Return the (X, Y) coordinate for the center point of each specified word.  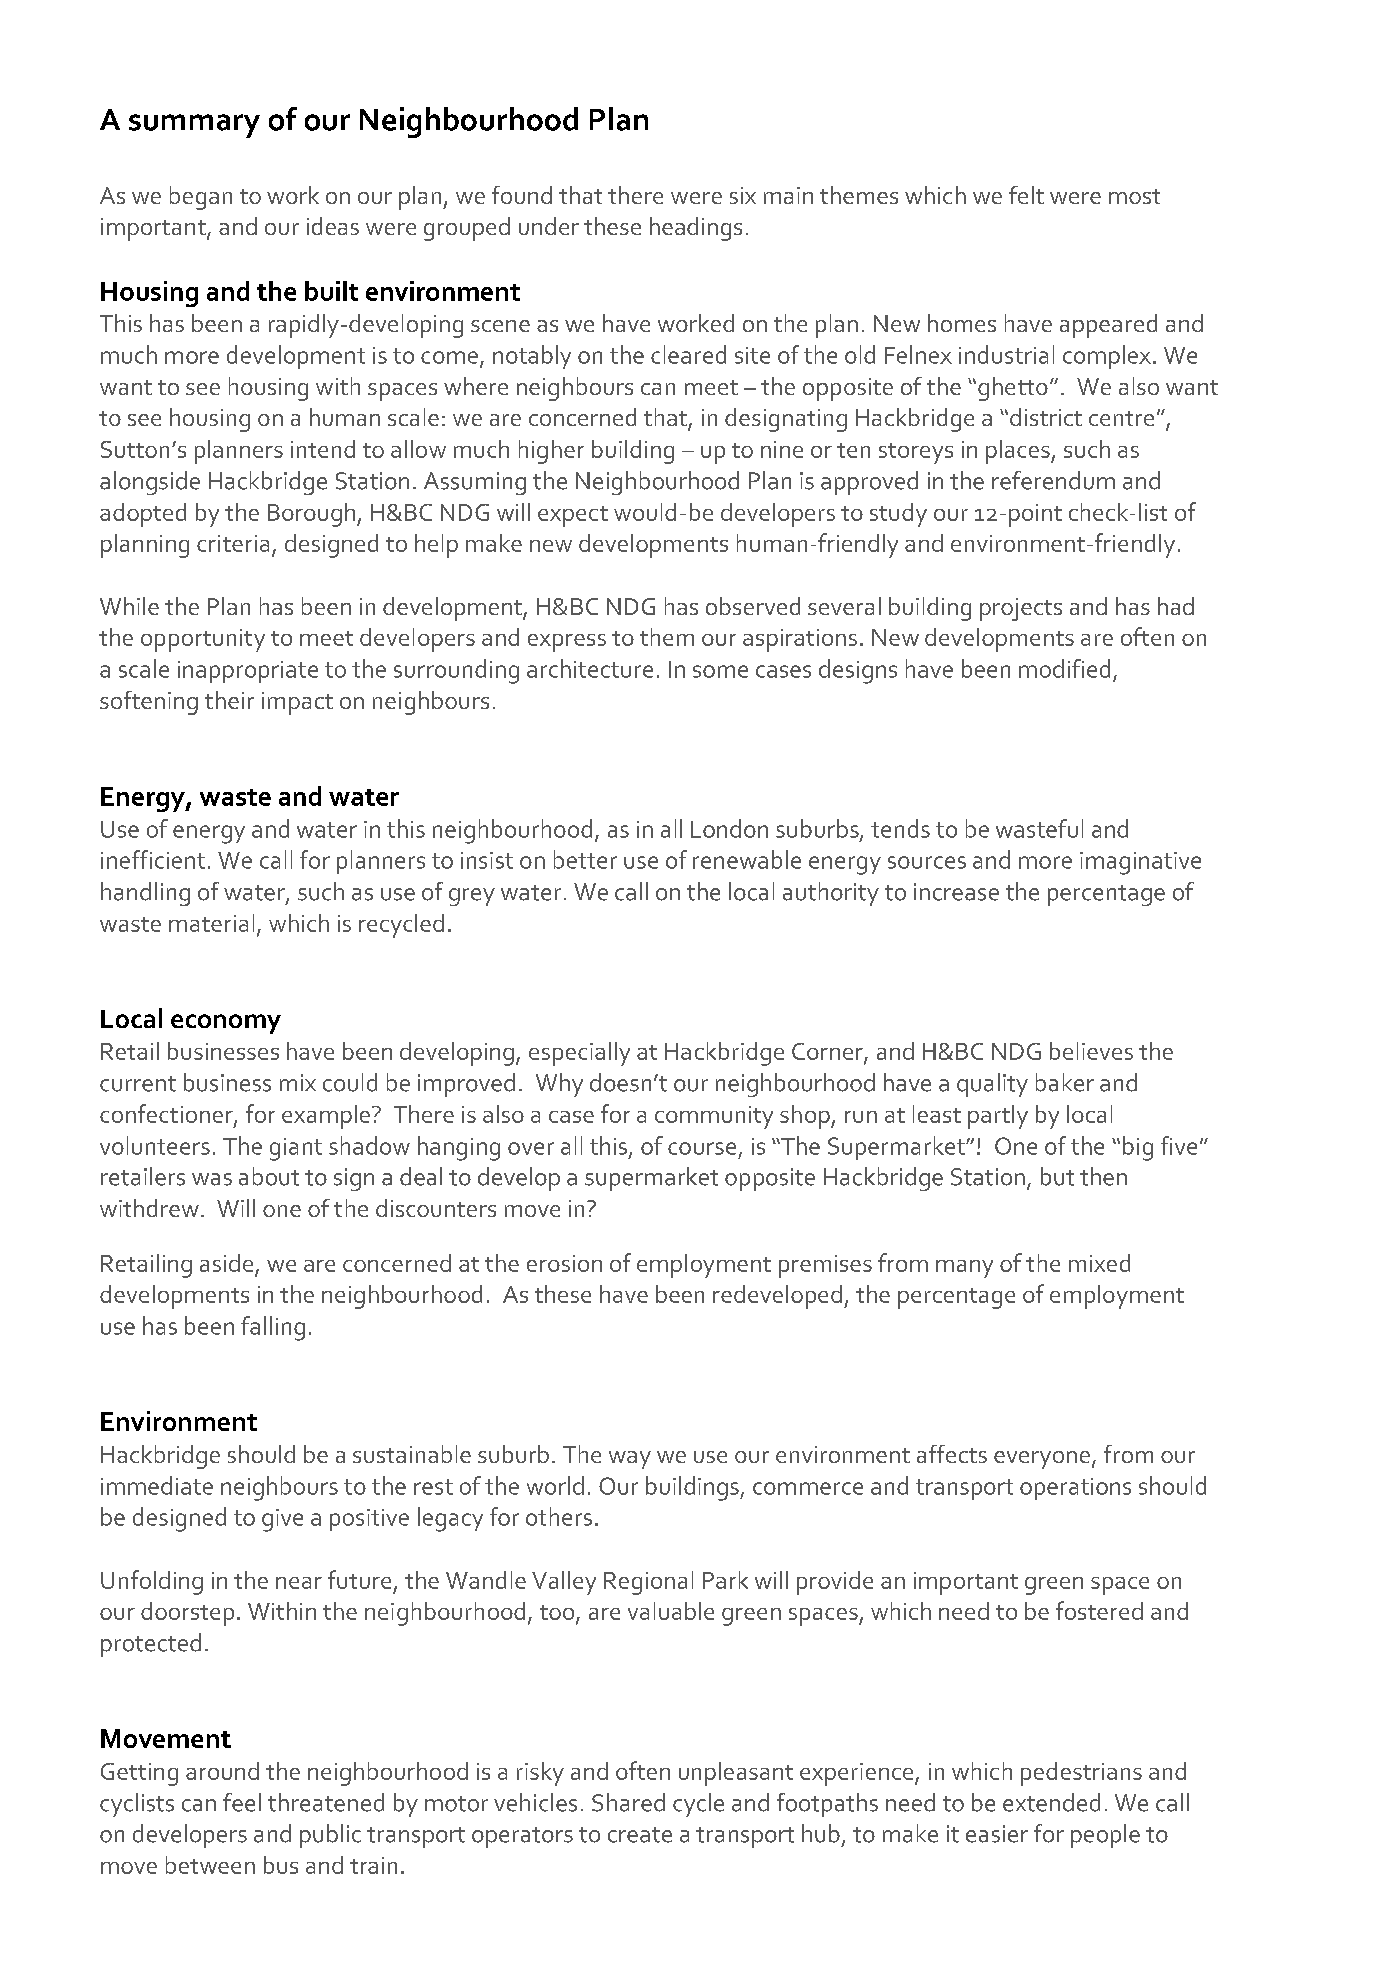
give (282, 1520)
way (630, 1460)
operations (1075, 1489)
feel (242, 1802)
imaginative (1140, 863)
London (729, 828)
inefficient (153, 859)
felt (1026, 195)
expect (573, 516)
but (1057, 1176)
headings (696, 229)
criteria (233, 543)
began (201, 198)
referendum (1053, 480)
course (702, 1148)
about (269, 1176)
